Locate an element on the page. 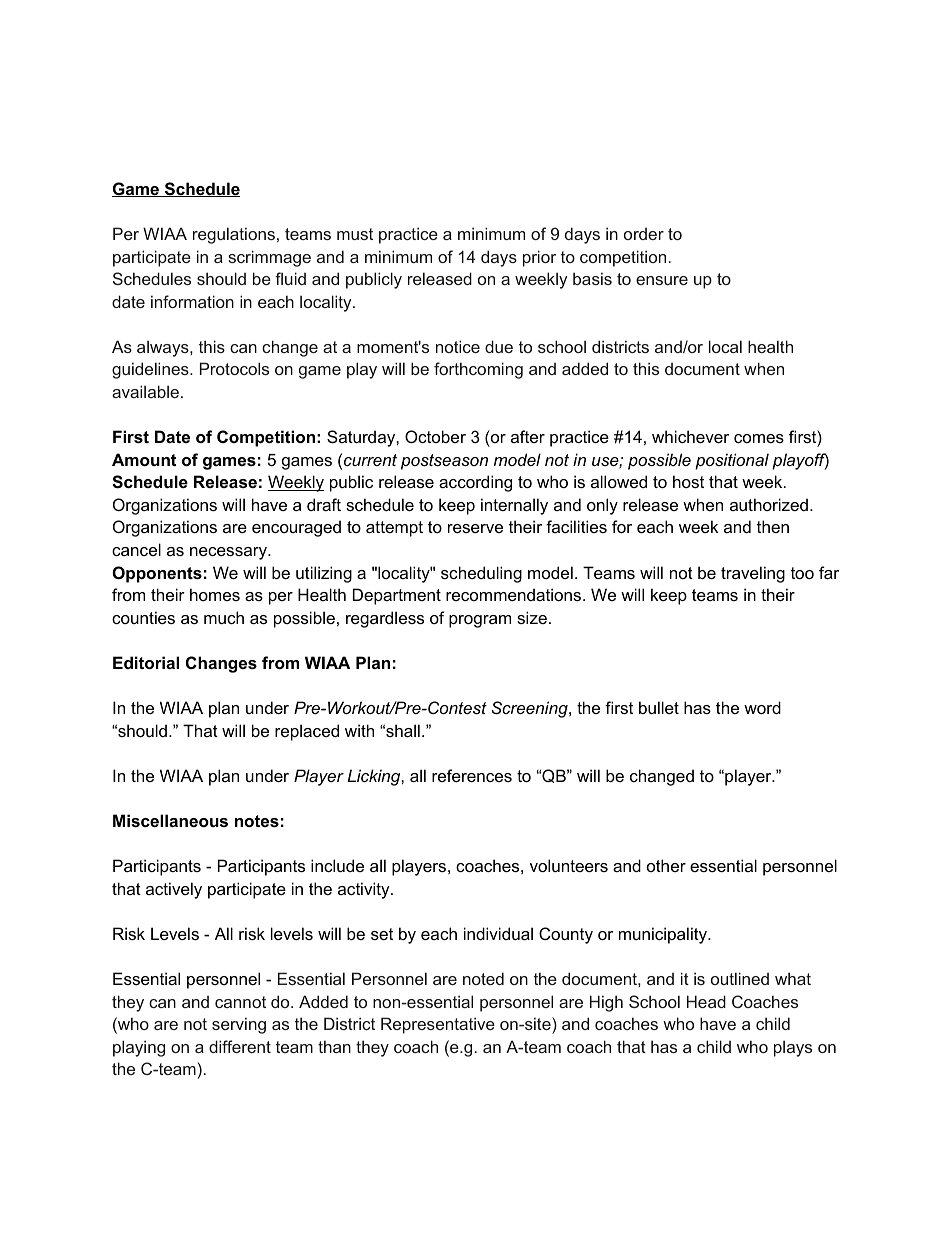  much is located at coordinates (224, 617).
